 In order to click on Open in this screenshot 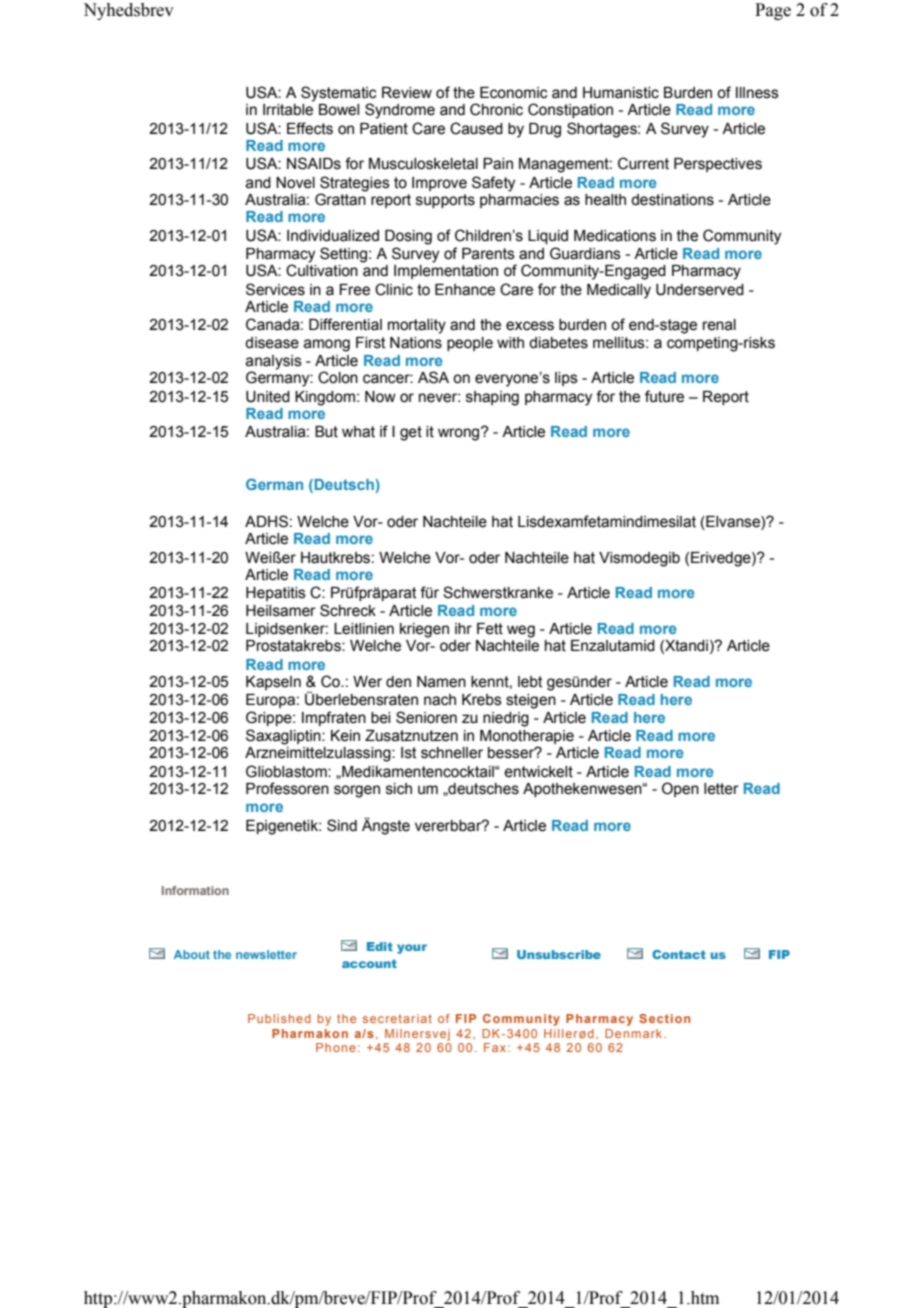, I will do `click(680, 789)`.
